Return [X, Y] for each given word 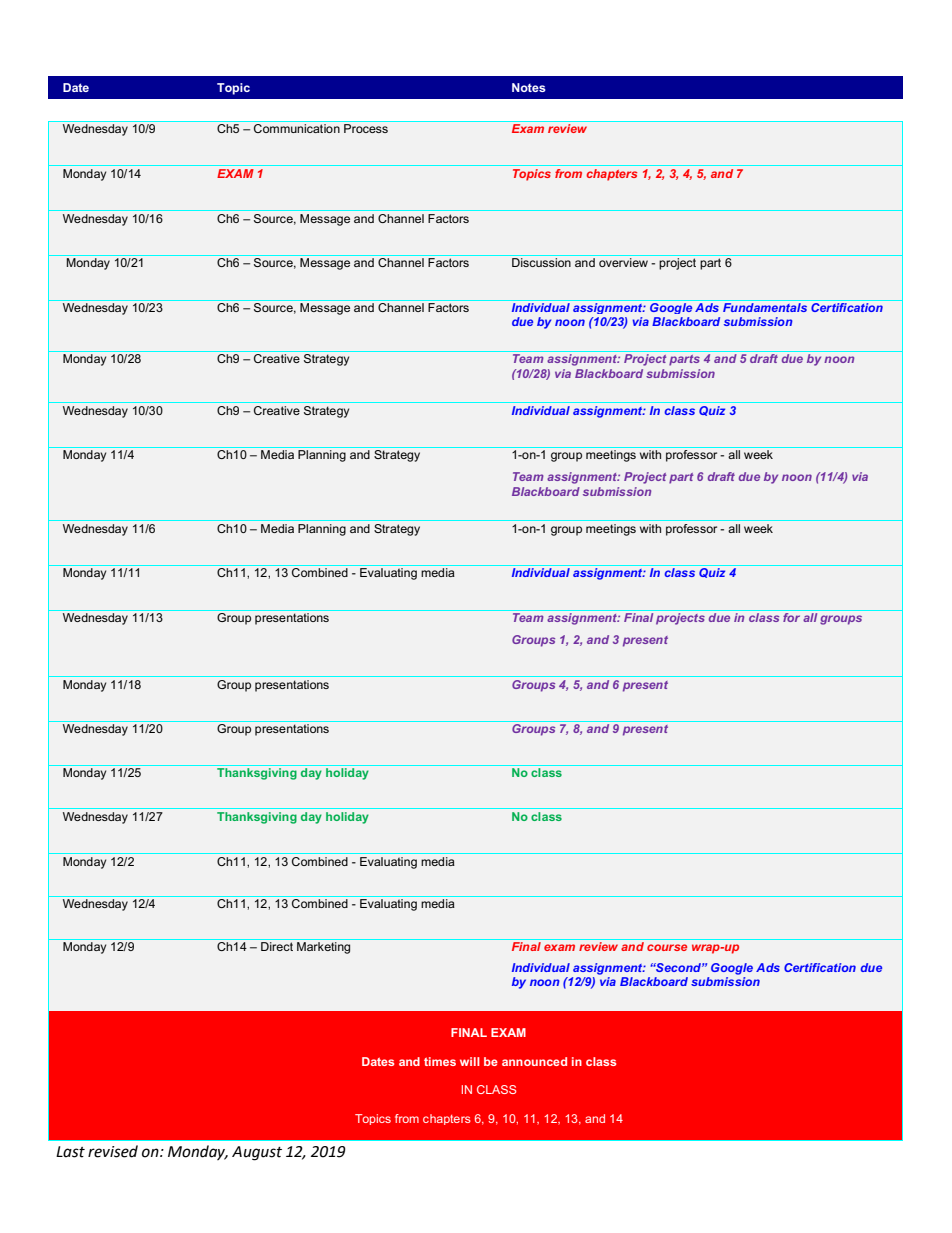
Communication [297, 128]
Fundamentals [765, 307]
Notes [529, 87]
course [667, 947]
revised [113, 1151]
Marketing [323, 948]
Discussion [541, 262]
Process [366, 128]
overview [623, 262]
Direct [277, 946]
